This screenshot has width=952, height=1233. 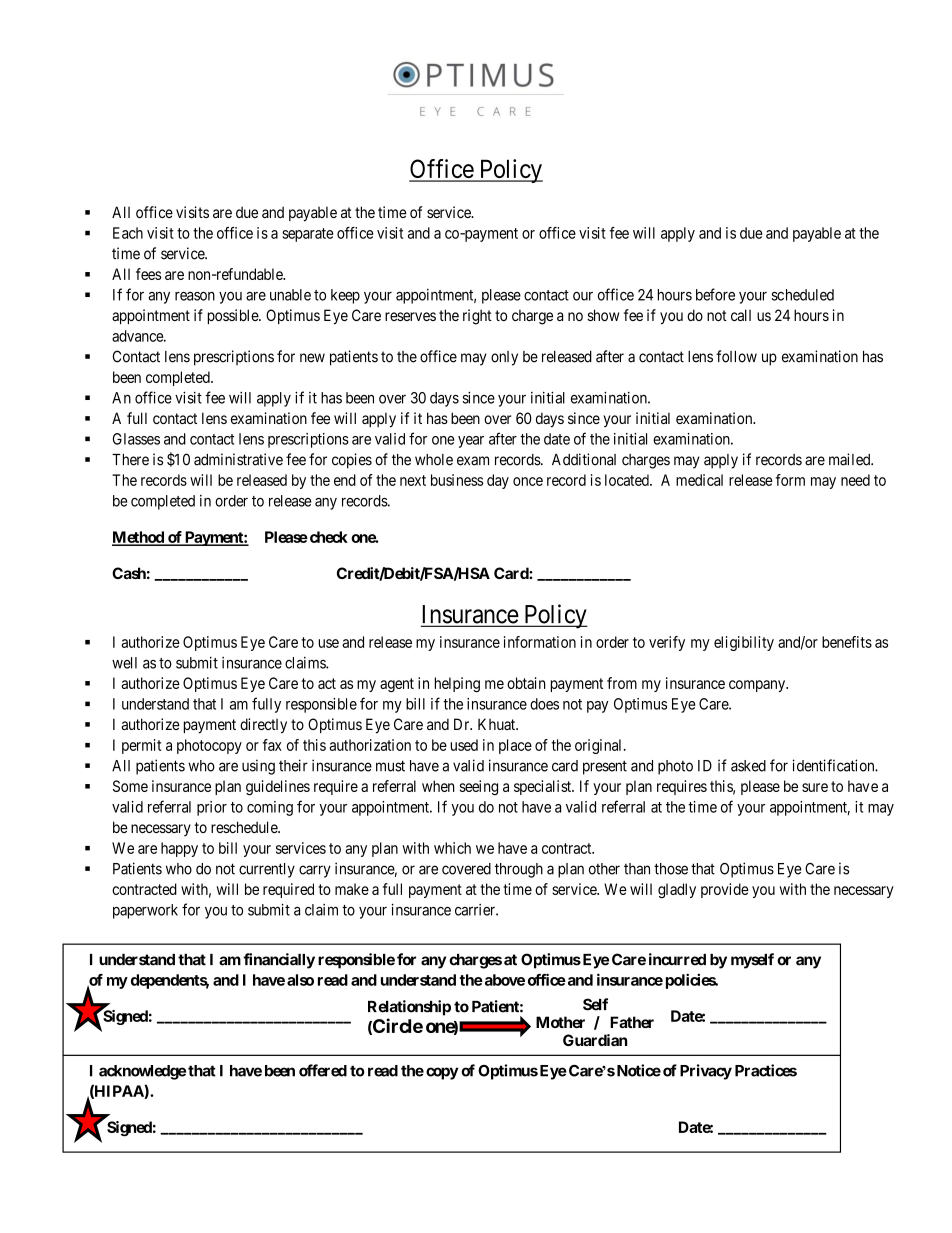 What do you see at coordinates (526, 683) in the screenshot?
I see `obtain` at bounding box center [526, 683].
